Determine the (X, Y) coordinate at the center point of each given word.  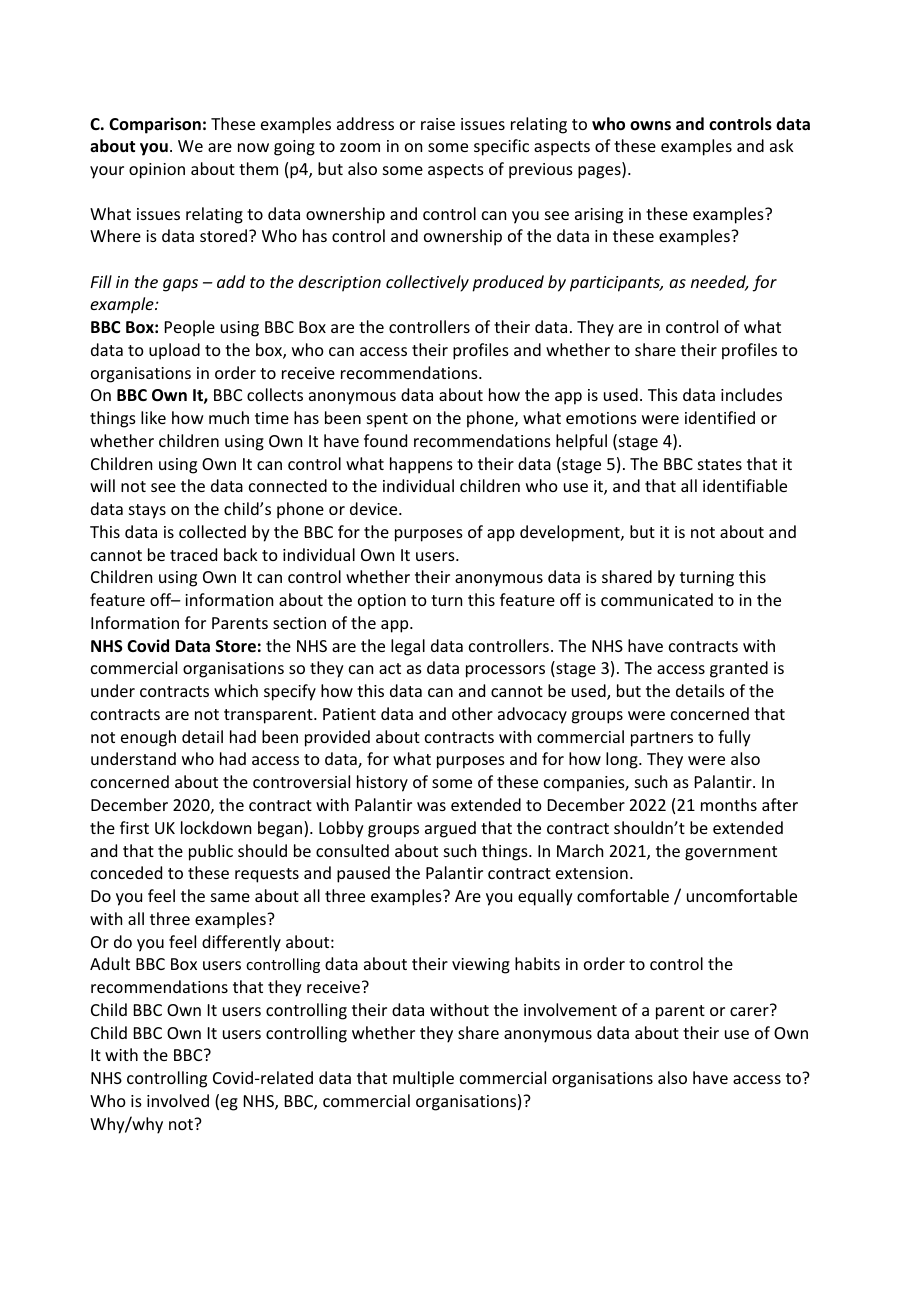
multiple (423, 1079)
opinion (157, 171)
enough (148, 738)
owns (650, 125)
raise (438, 124)
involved (178, 1100)
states (720, 464)
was (431, 806)
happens (421, 465)
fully (734, 738)
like (153, 417)
